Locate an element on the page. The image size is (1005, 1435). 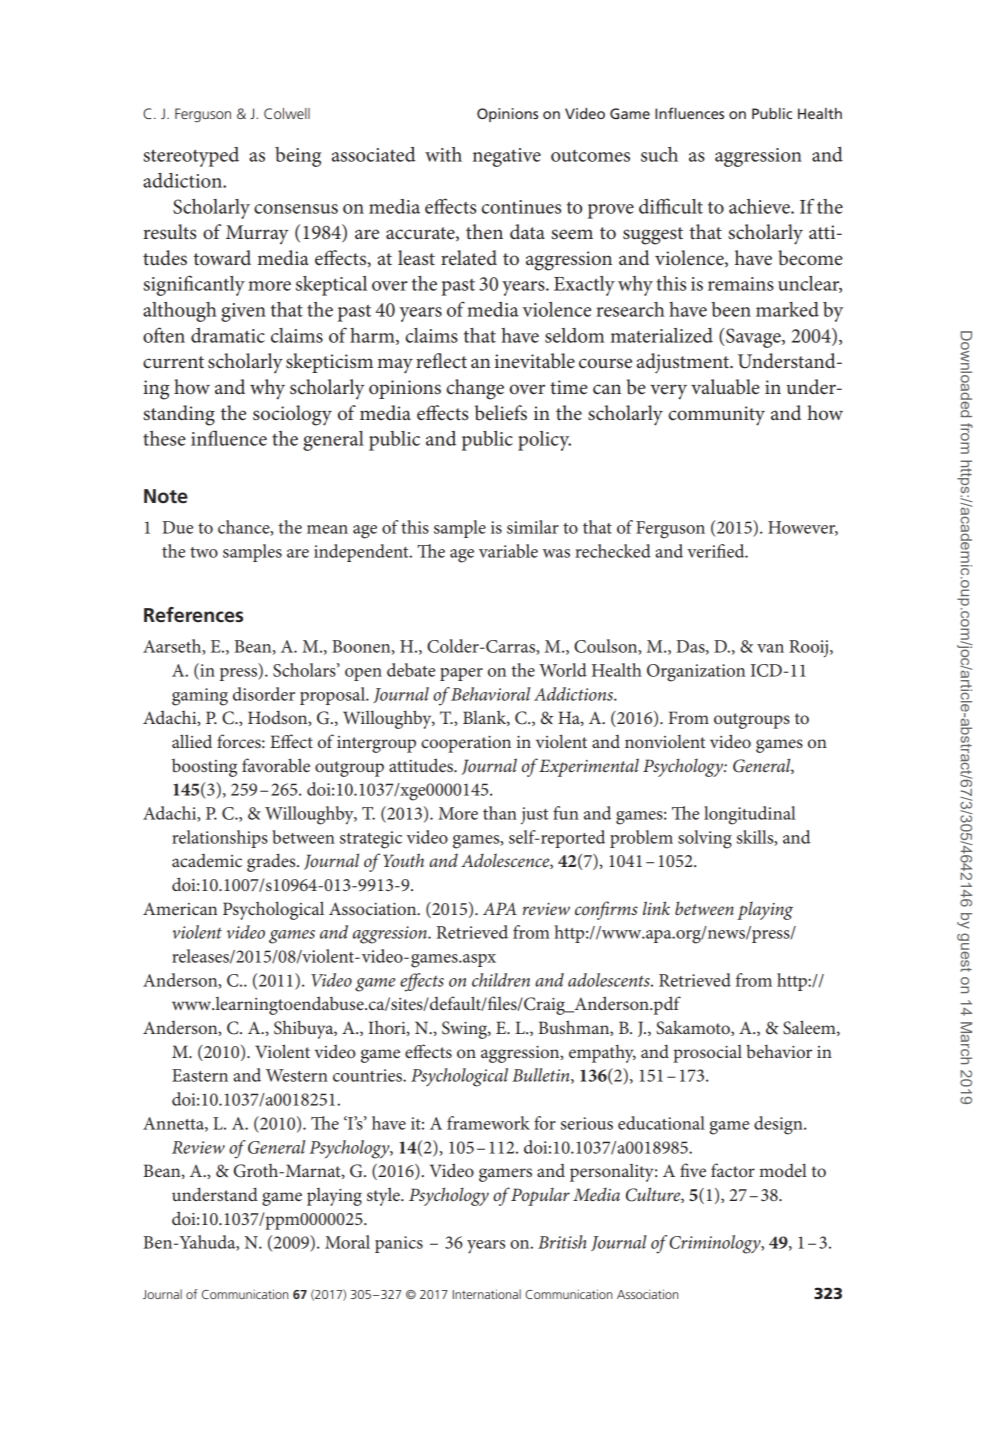
children is located at coordinates (501, 980).
